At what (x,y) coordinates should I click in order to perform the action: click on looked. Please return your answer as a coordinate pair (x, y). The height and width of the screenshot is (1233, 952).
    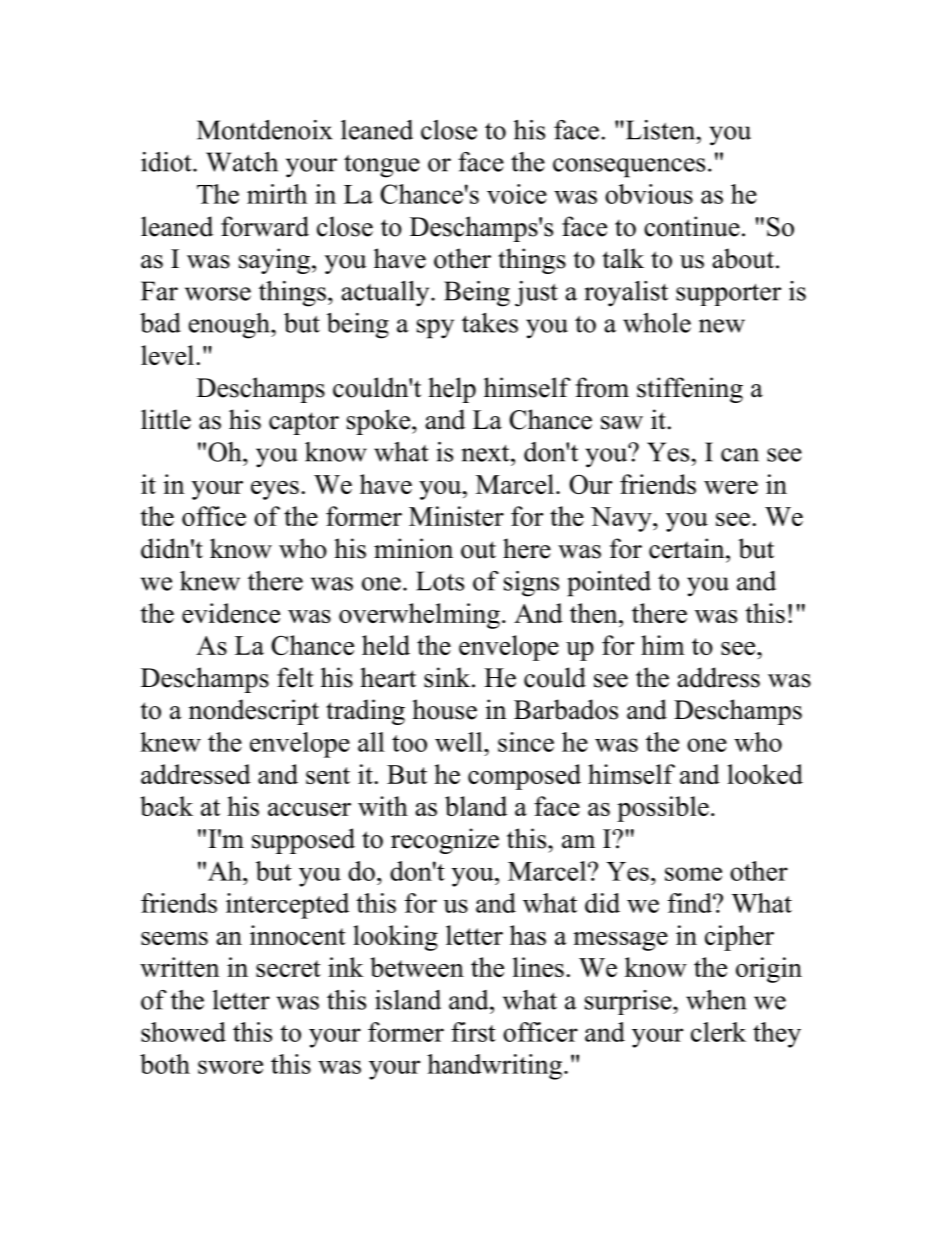
    Looking at the image, I should click on (765, 774).
